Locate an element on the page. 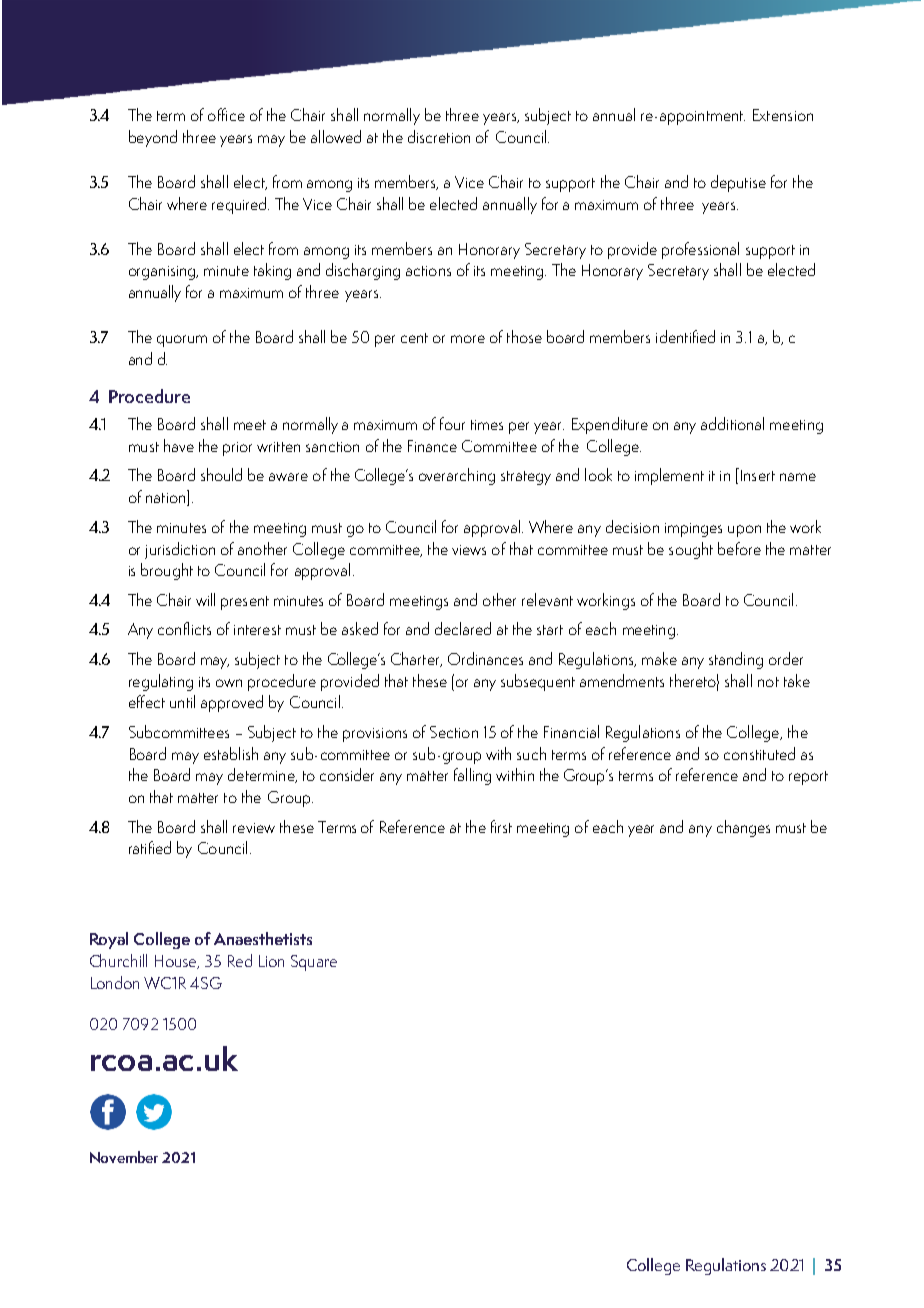 This image has width=924, height=1308. quorum is located at coordinates (182, 341).
